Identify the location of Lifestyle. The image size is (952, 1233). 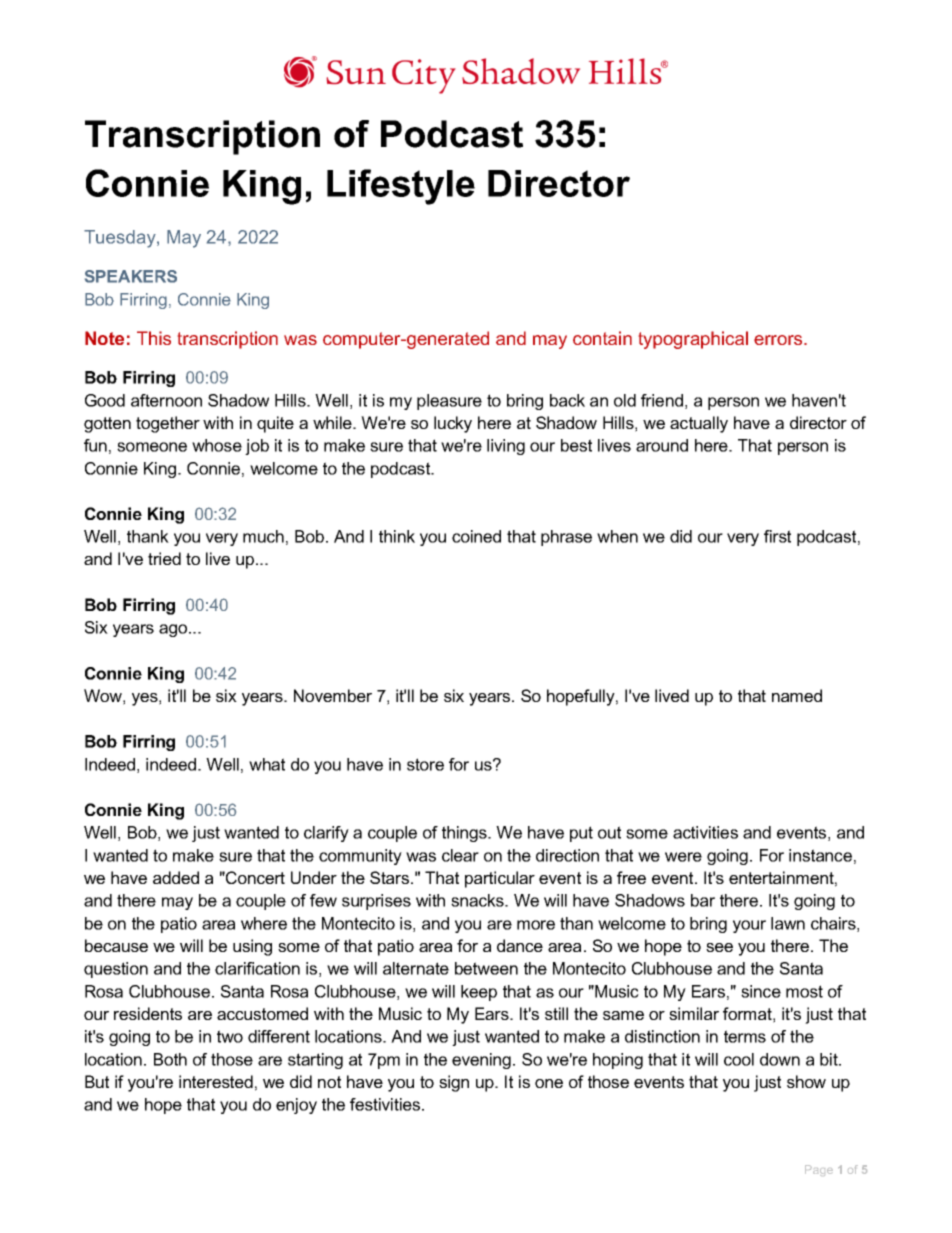
(401, 187).
